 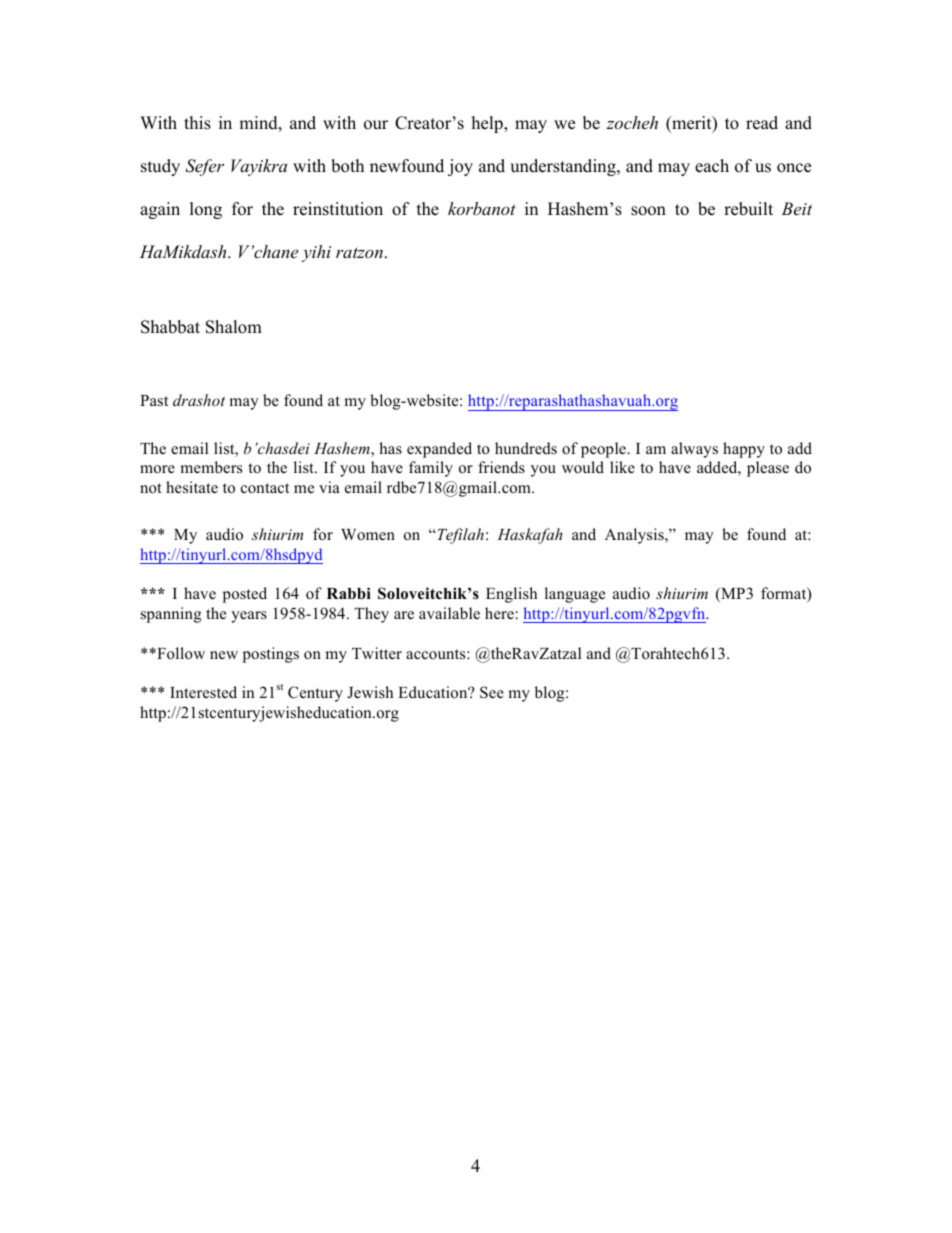 I want to click on contact, so click(x=265, y=488).
